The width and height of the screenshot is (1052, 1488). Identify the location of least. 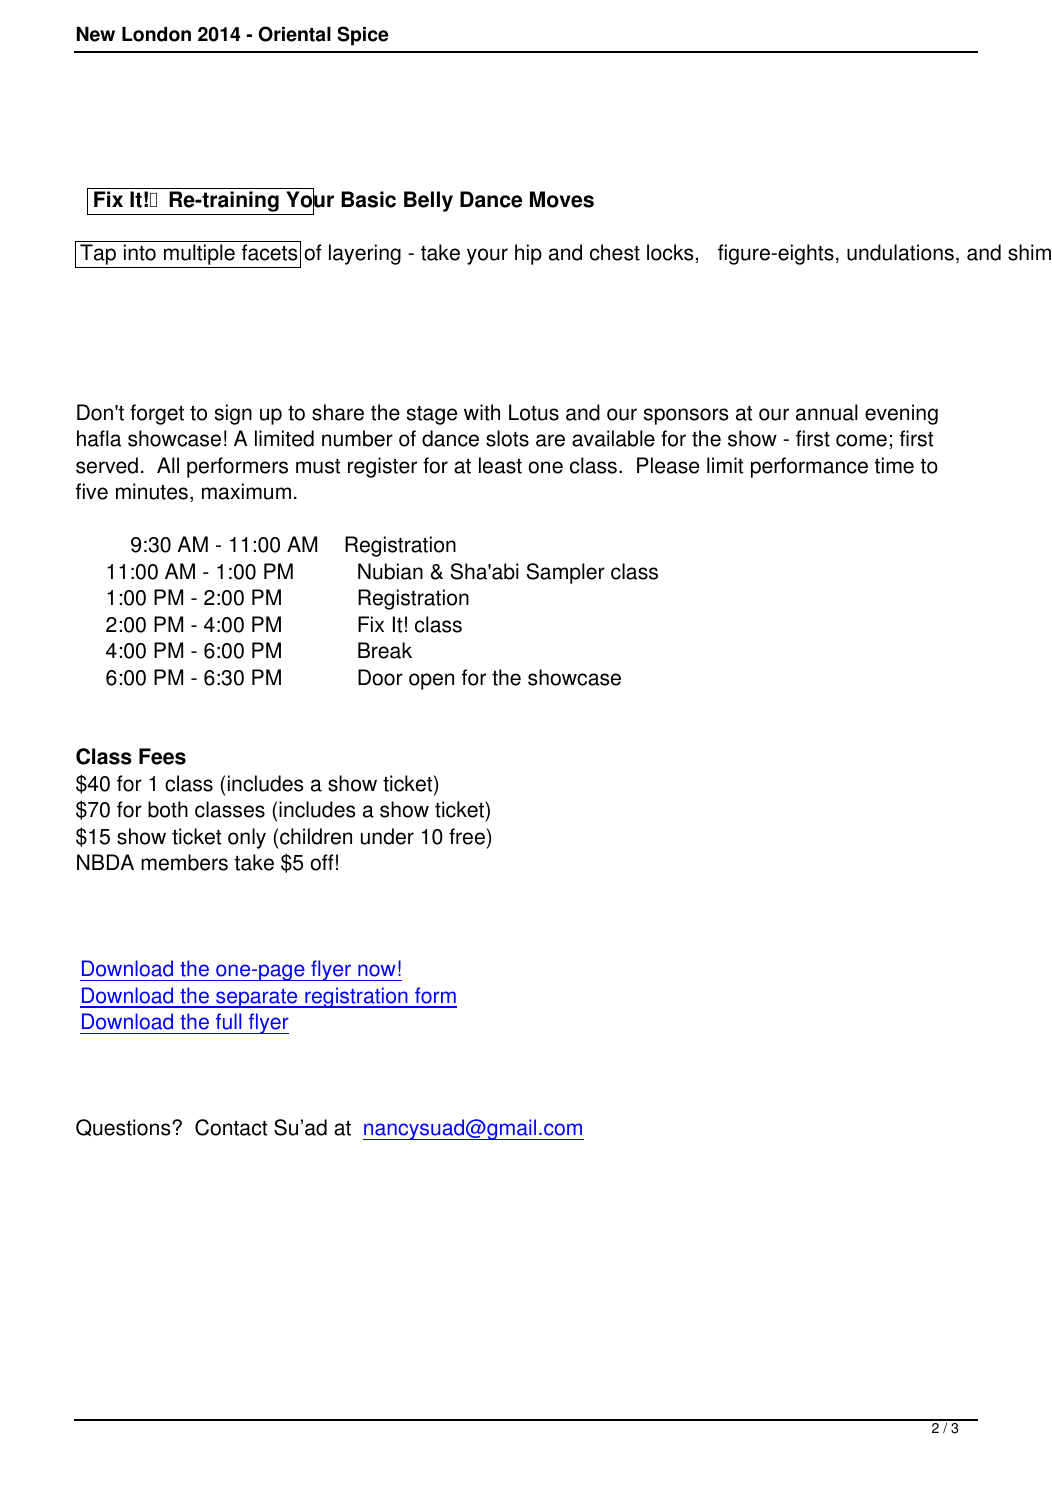
(500, 465).
